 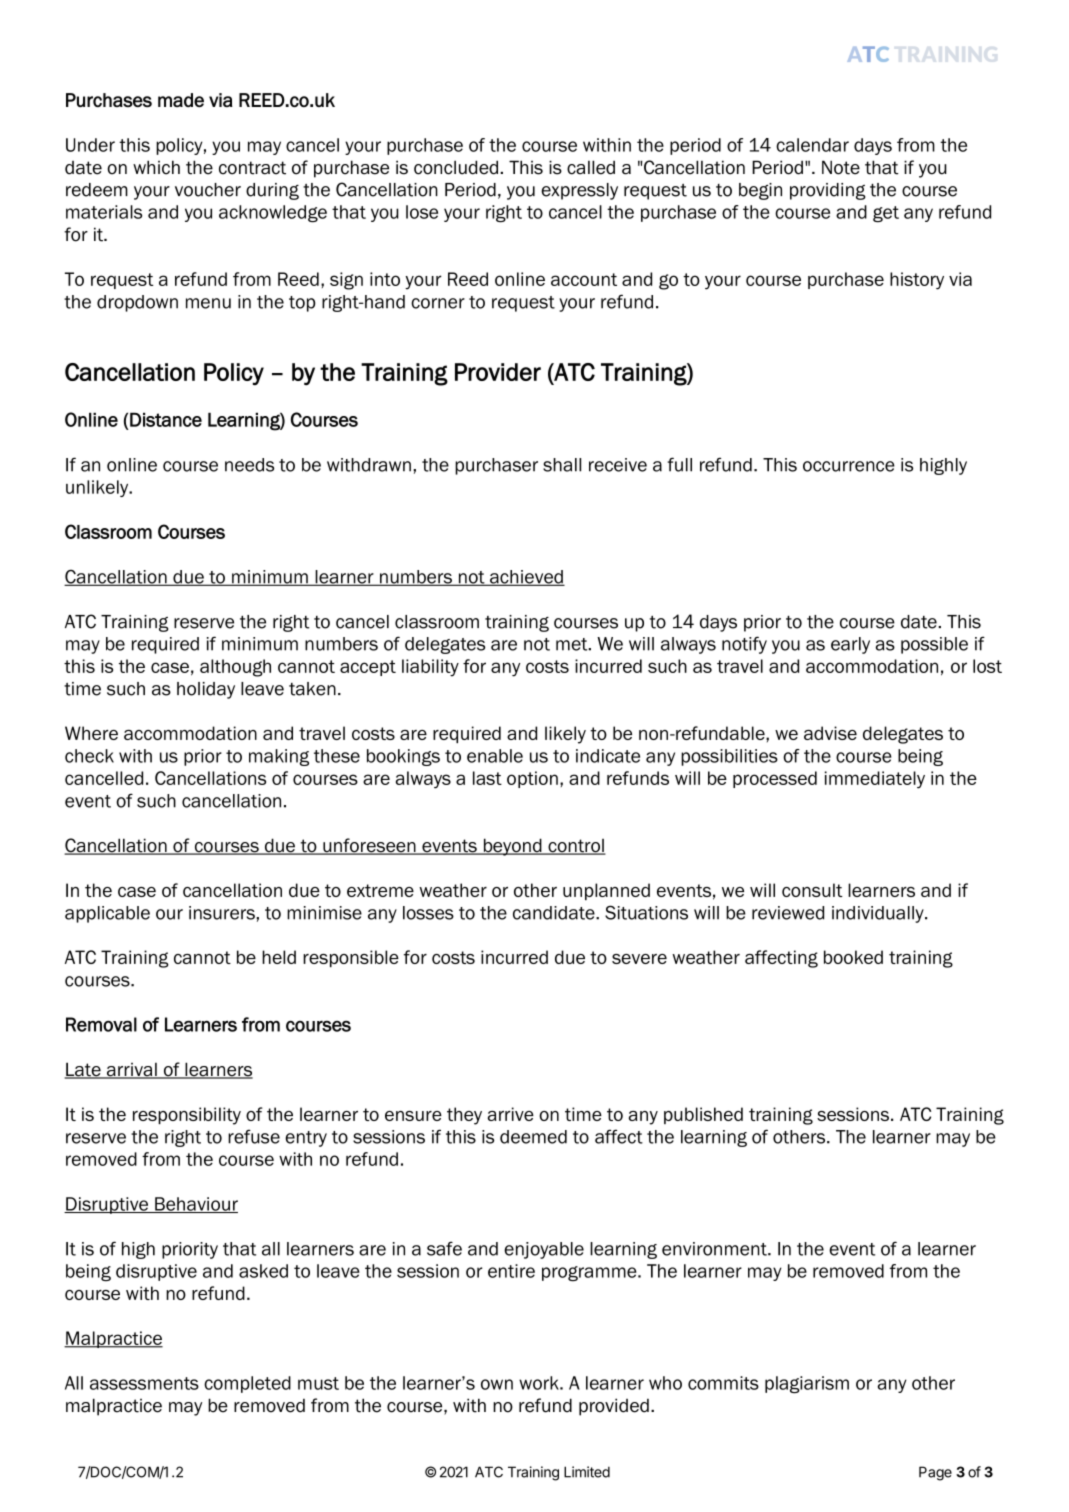 What do you see at coordinates (850, 645) in the screenshot?
I see `early` at bounding box center [850, 645].
